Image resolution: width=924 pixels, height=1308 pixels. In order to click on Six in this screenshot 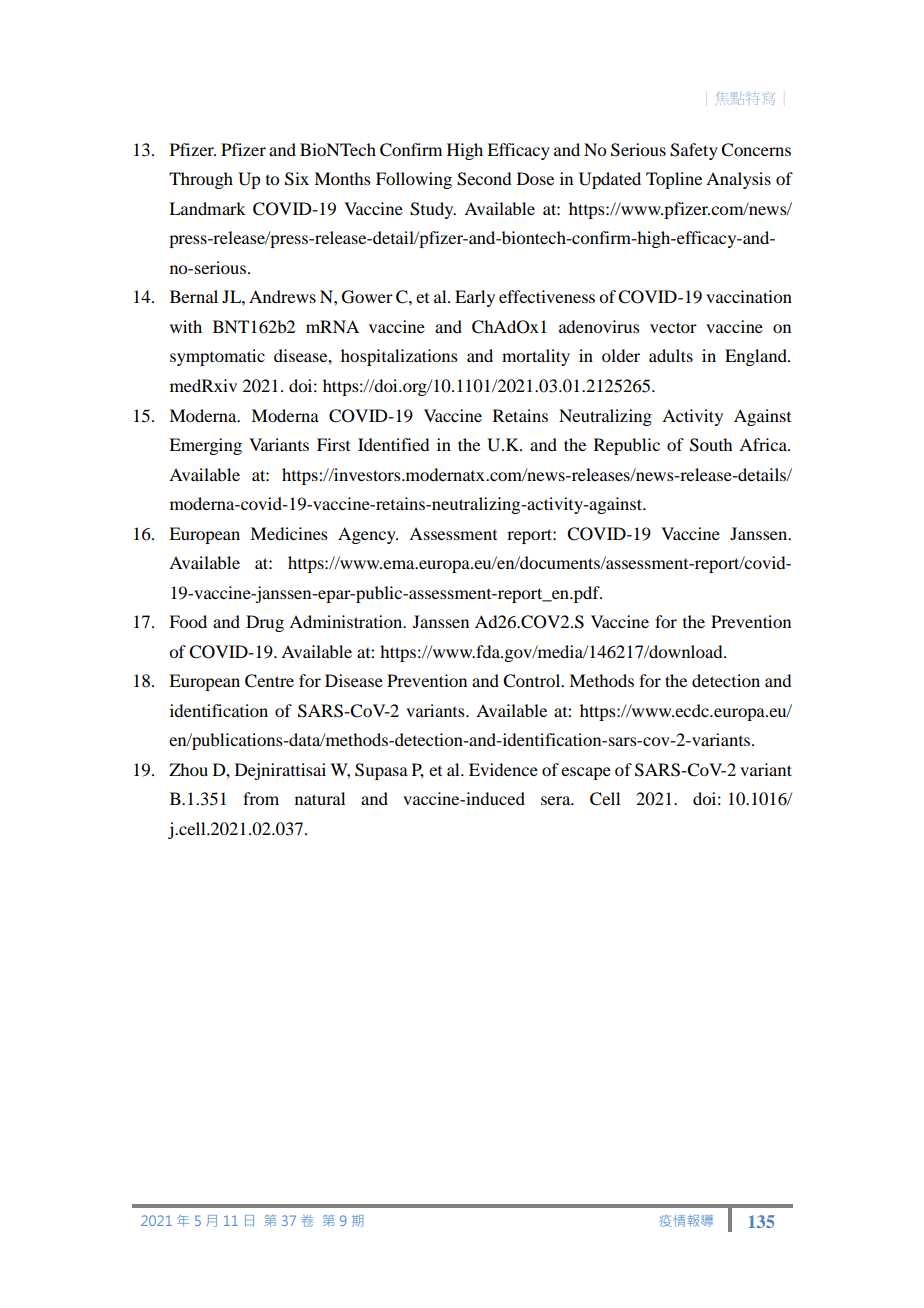, I will do `click(297, 179)`.
